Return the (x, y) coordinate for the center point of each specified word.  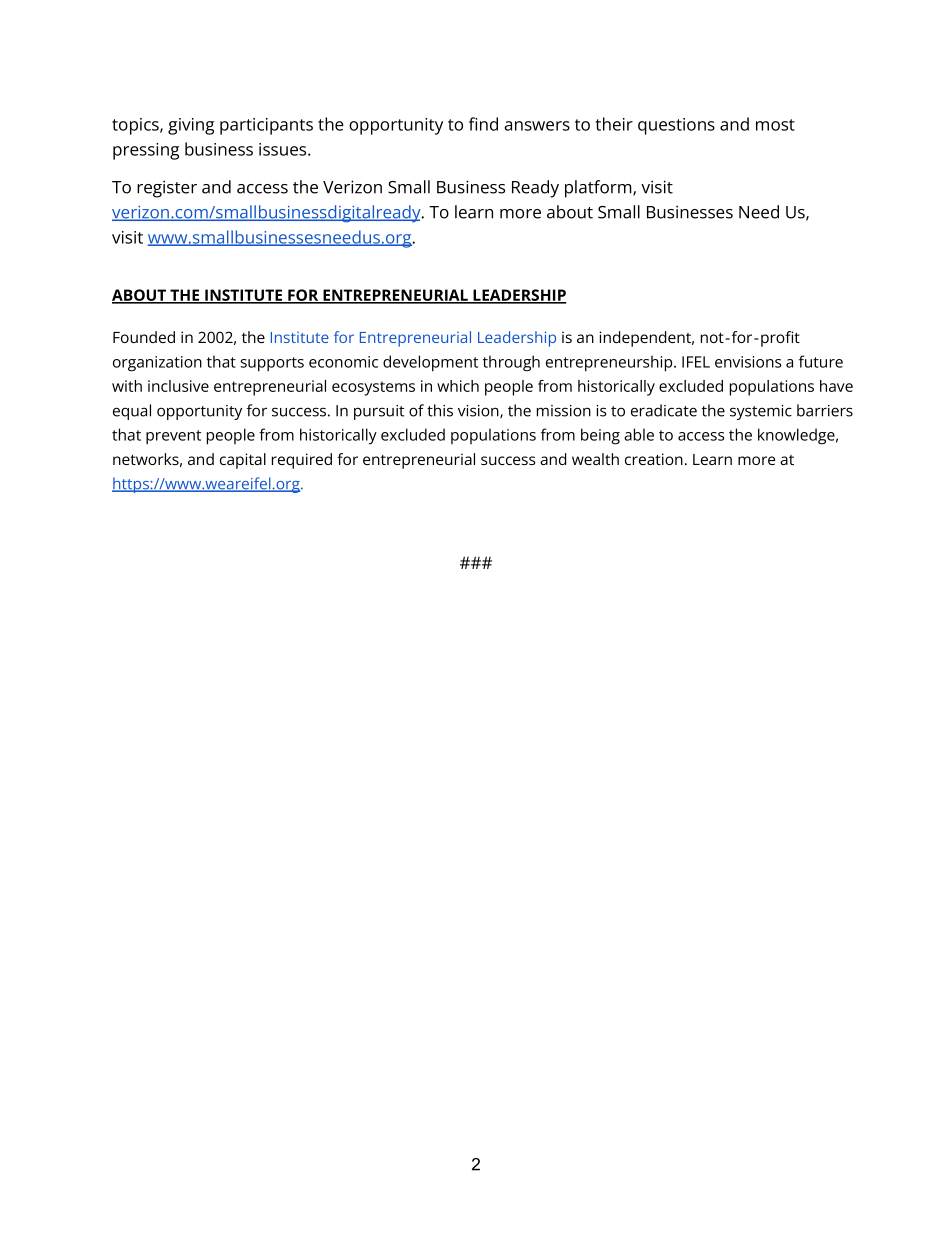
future (821, 361)
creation (654, 459)
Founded (144, 337)
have (836, 386)
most (775, 125)
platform (599, 189)
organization (157, 364)
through (511, 363)
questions (676, 126)
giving (191, 126)
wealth (595, 459)
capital (243, 461)
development (430, 363)
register (167, 189)
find (483, 124)
